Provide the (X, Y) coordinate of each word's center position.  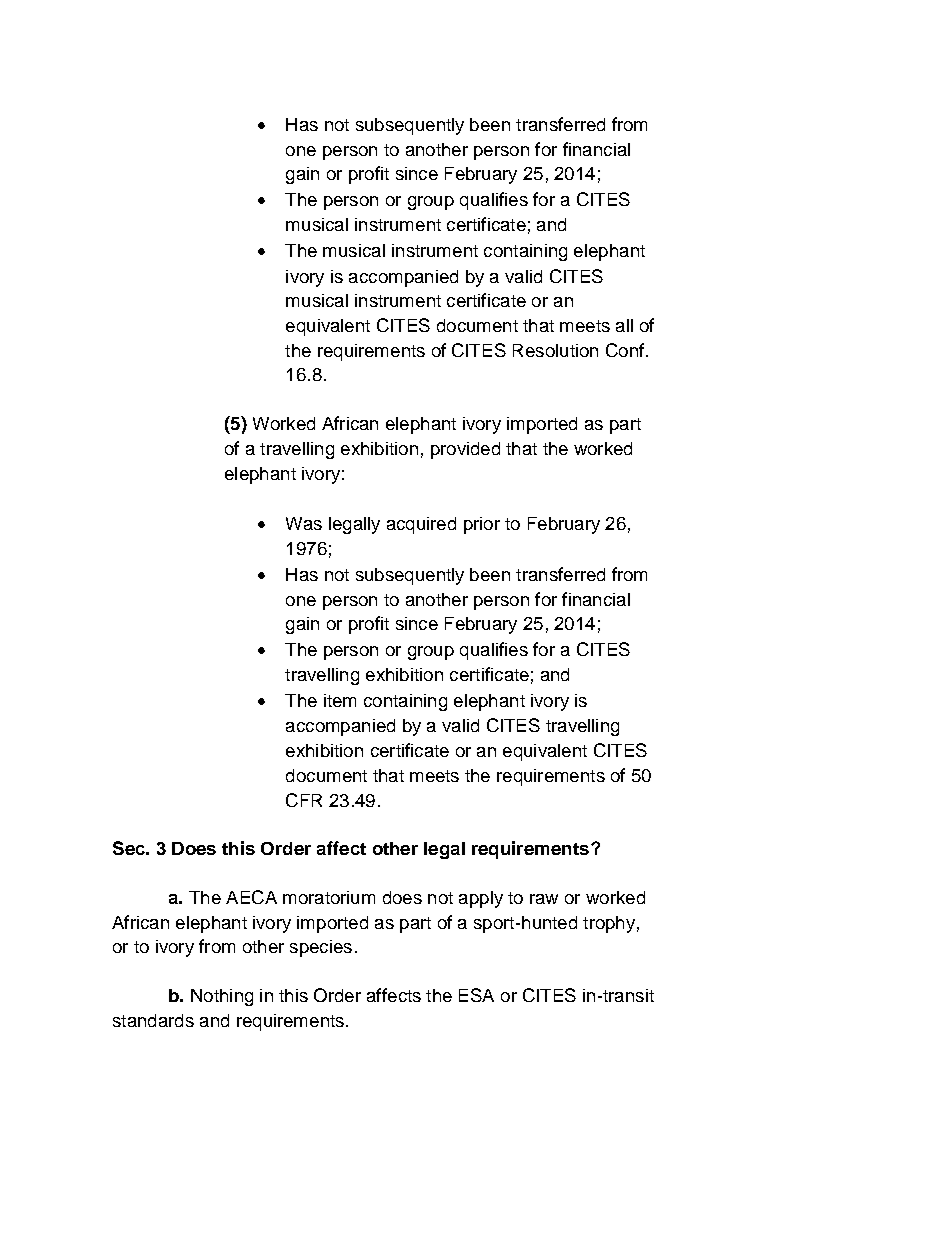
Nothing (222, 997)
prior (482, 525)
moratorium (329, 897)
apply (481, 899)
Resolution (555, 350)
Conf (625, 350)
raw (544, 899)
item (340, 700)
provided (465, 450)
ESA (476, 995)
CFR (304, 800)
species (321, 948)
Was (304, 523)
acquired (421, 525)
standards (153, 1020)
